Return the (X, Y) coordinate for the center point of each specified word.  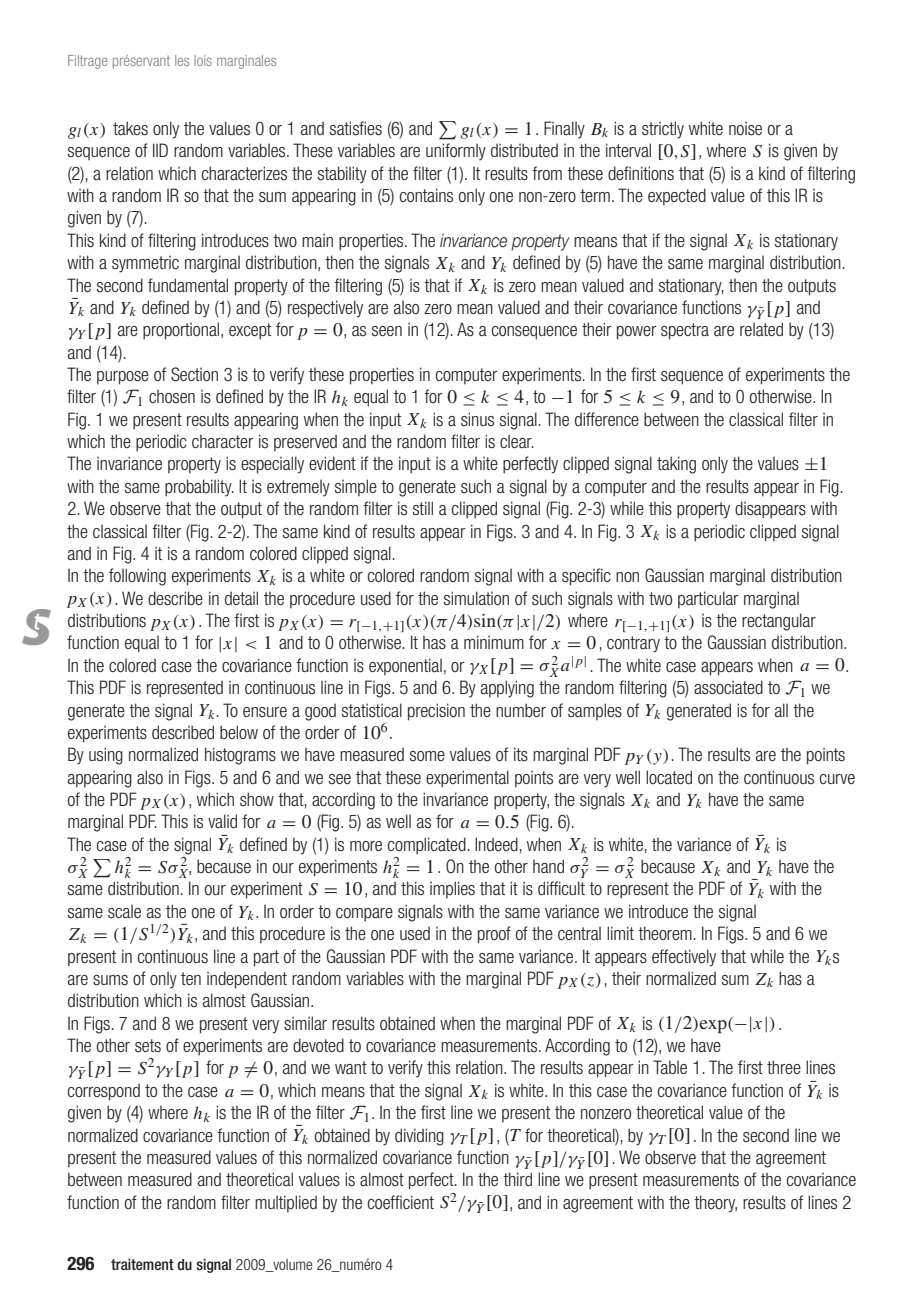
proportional (182, 331)
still (423, 508)
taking (676, 465)
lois (203, 60)
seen (387, 331)
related (761, 329)
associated (728, 687)
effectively (684, 958)
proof (494, 935)
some (427, 756)
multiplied (286, 1204)
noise (745, 128)
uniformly (456, 152)
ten (191, 978)
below (239, 732)
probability (199, 488)
